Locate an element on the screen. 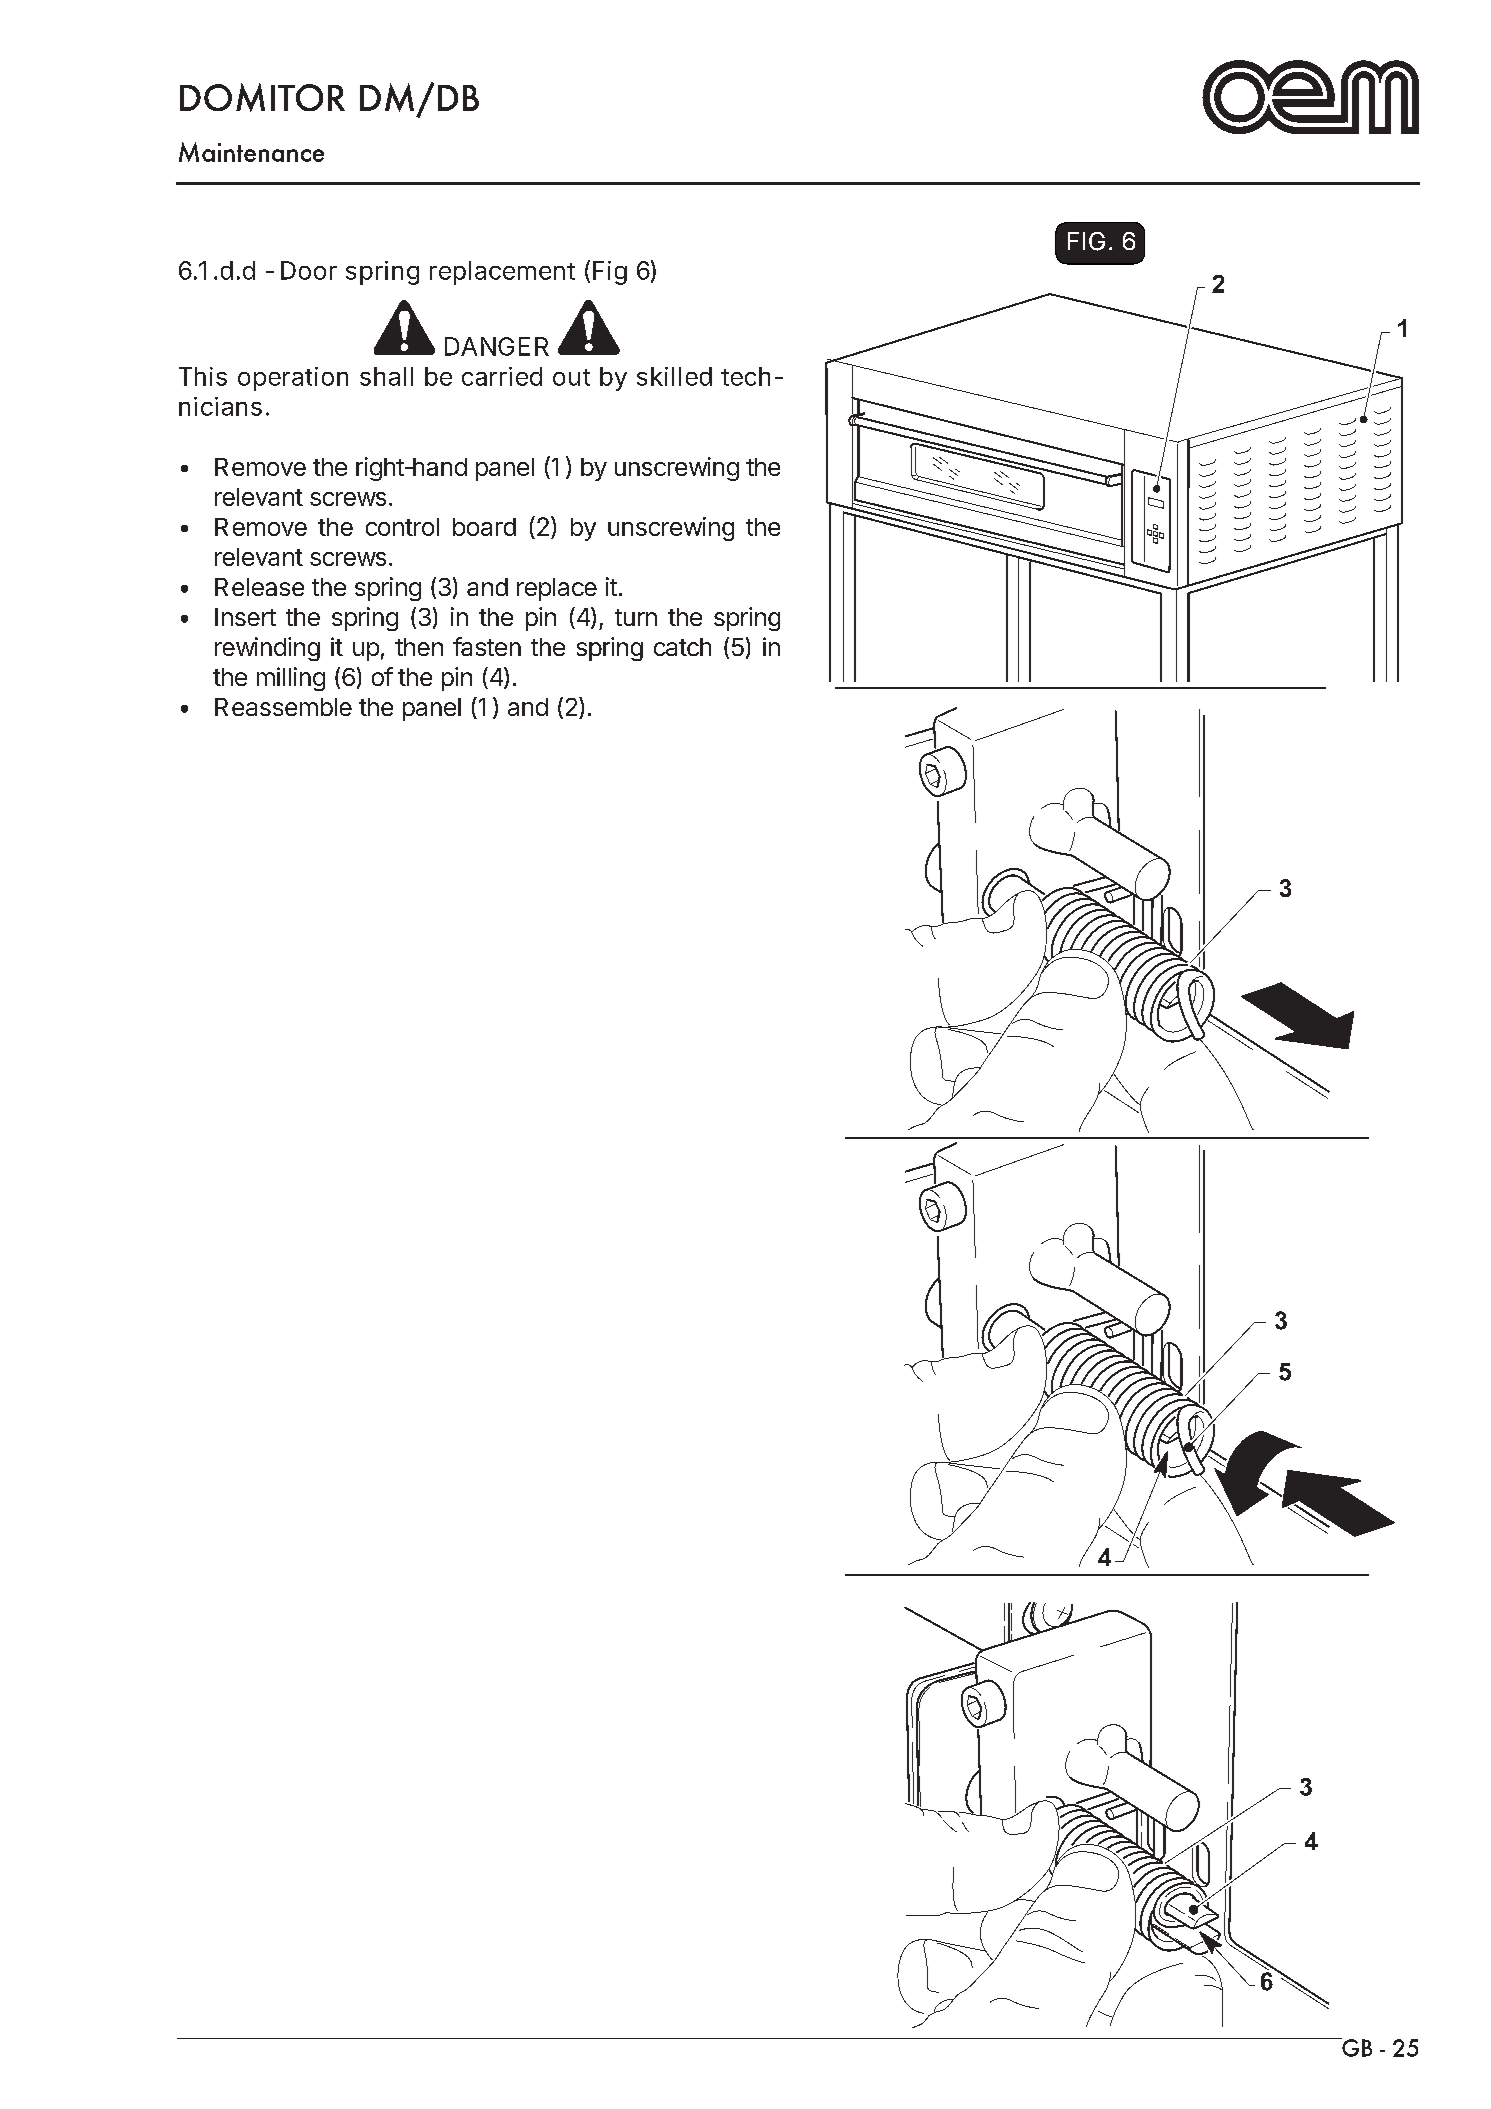 The image size is (1491, 2109). then is located at coordinates (419, 647).
